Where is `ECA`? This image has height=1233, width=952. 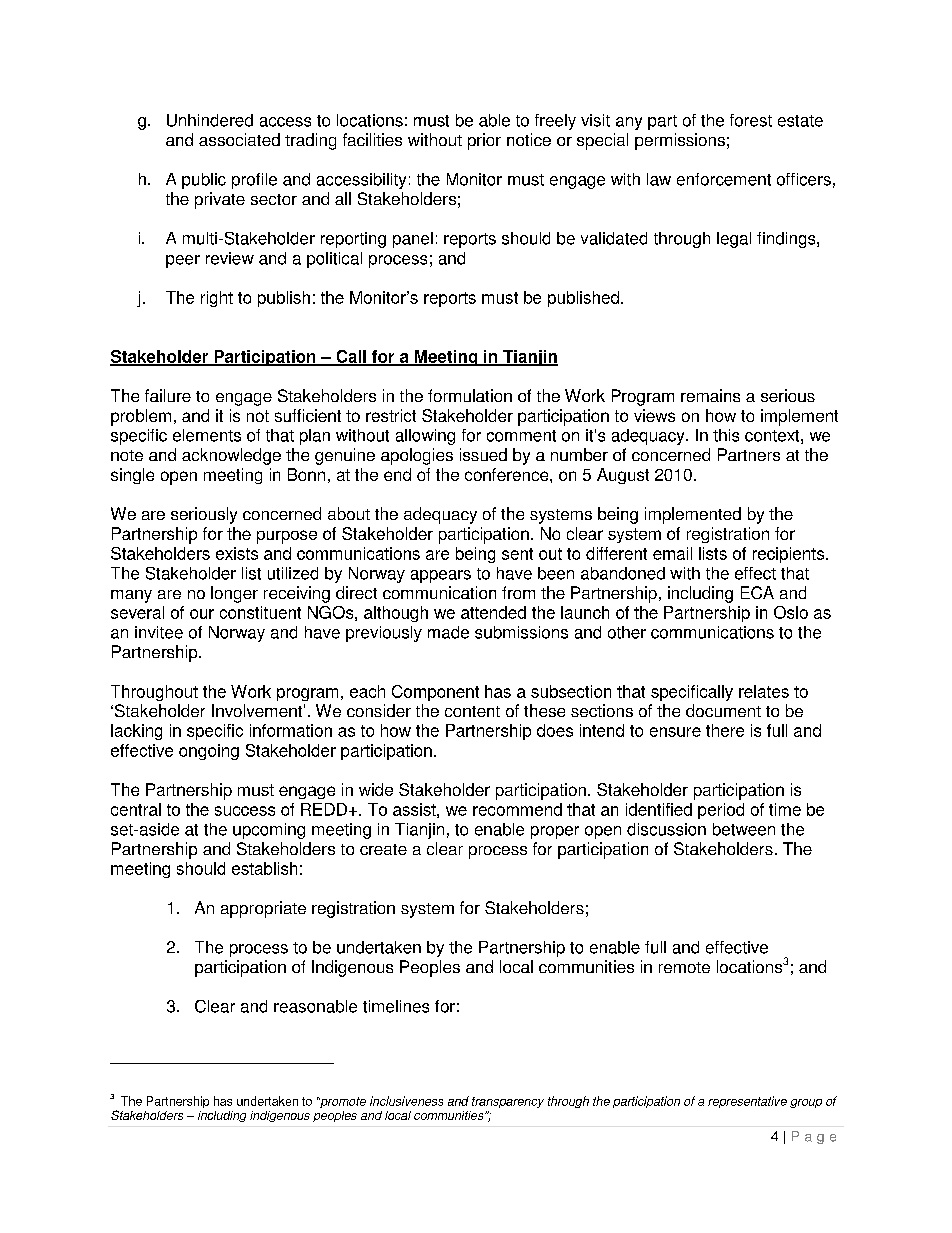 ECA is located at coordinates (757, 592).
